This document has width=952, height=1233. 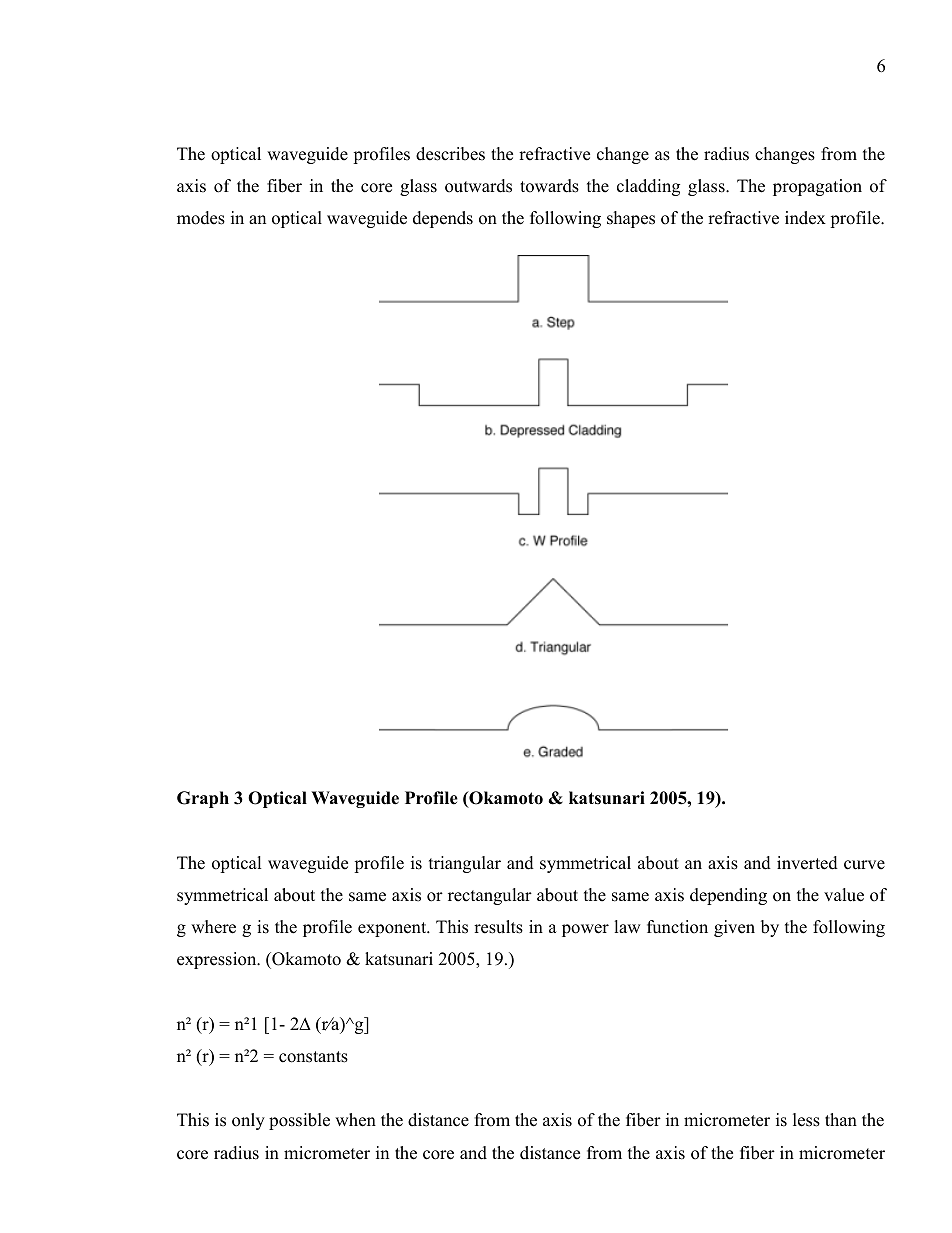 What do you see at coordinates (549, 186) in the document?
I see `towards` at bounding box center [549, 186].
